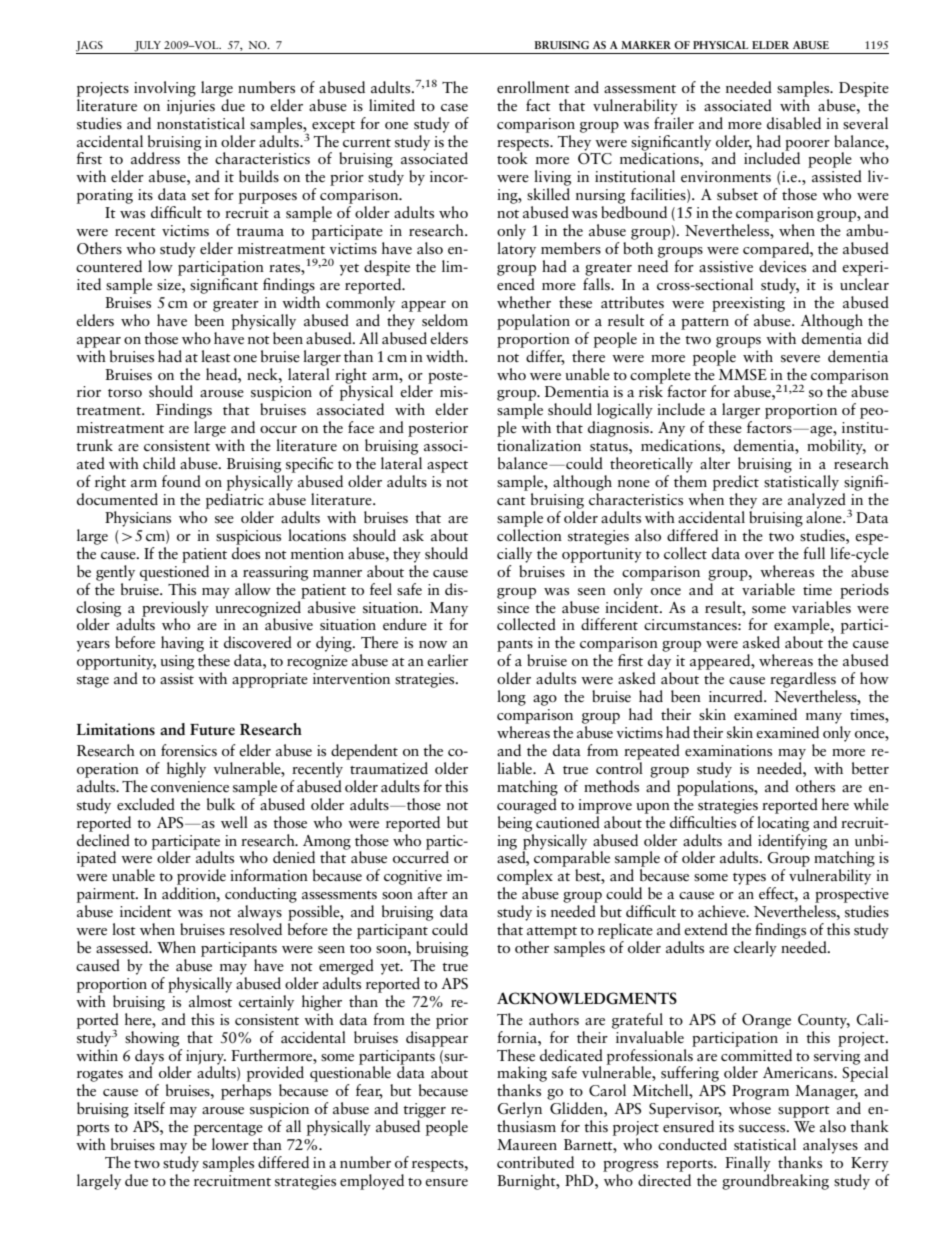 The width and height of the page is (952, 1251). Describe the element at coordinates (230, 1144) in the page. I see `lower` at that location.
